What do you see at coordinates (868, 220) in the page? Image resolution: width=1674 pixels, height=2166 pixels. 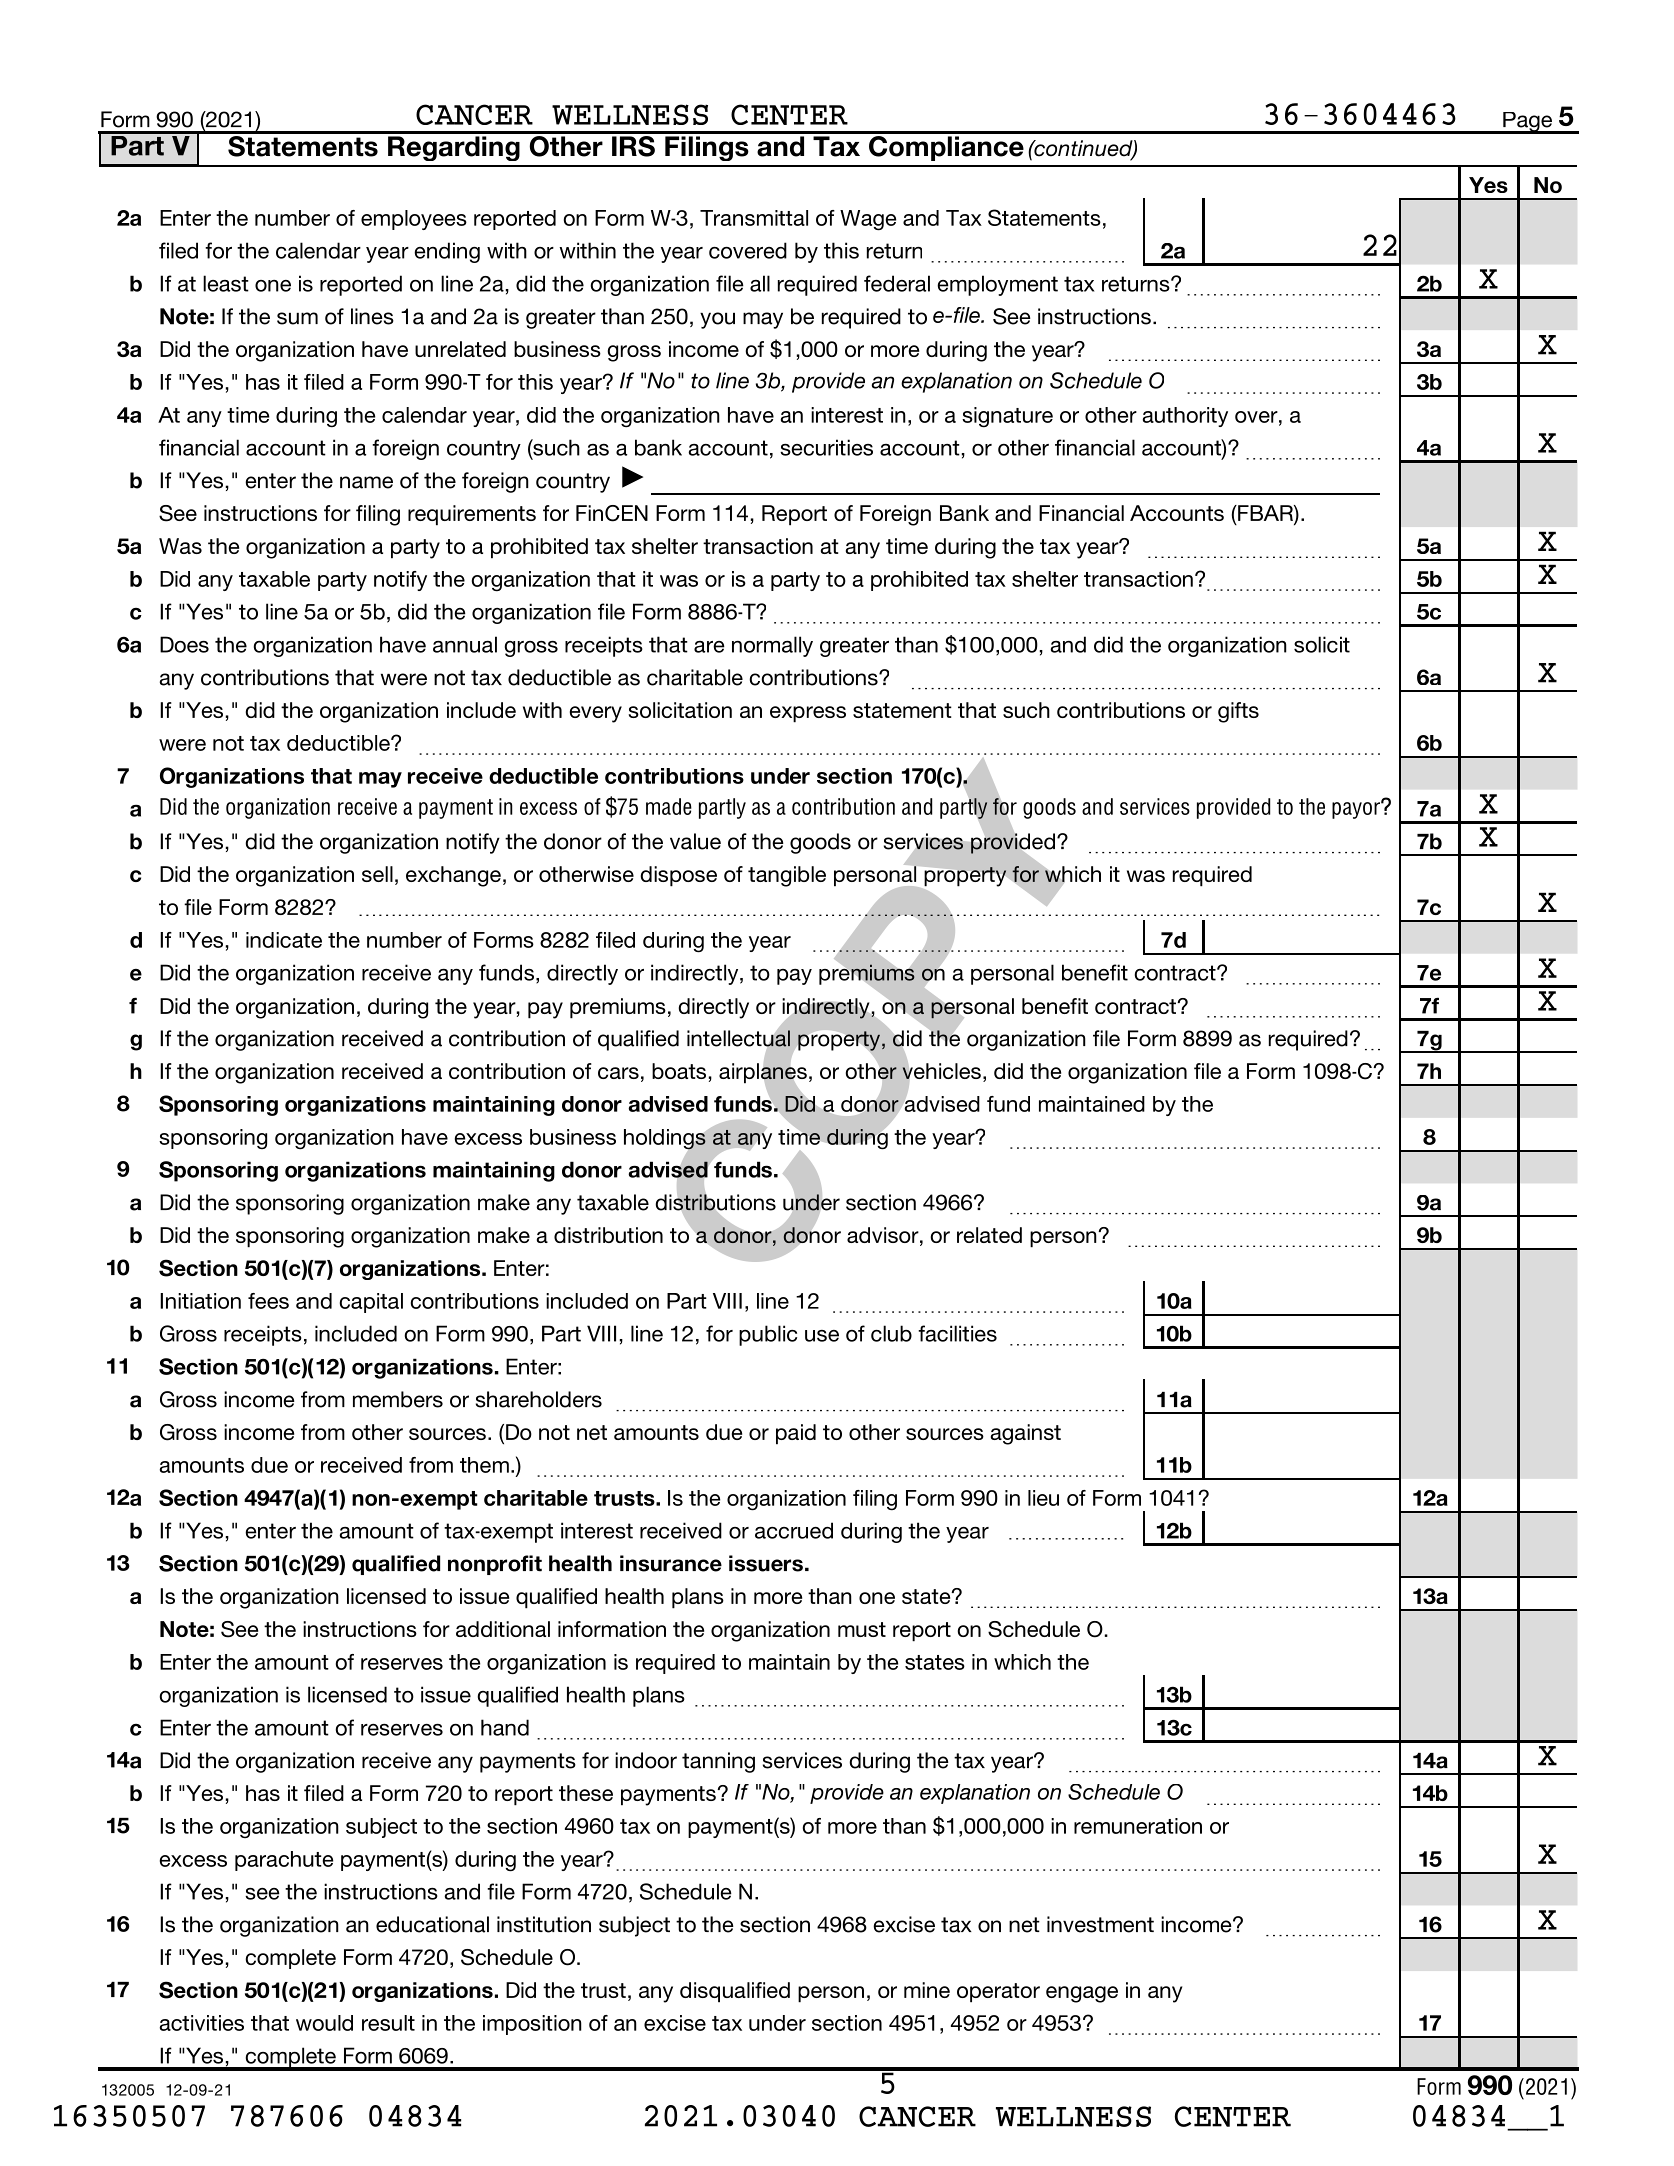 I see `Wage` at bounding box center [868, 220].
